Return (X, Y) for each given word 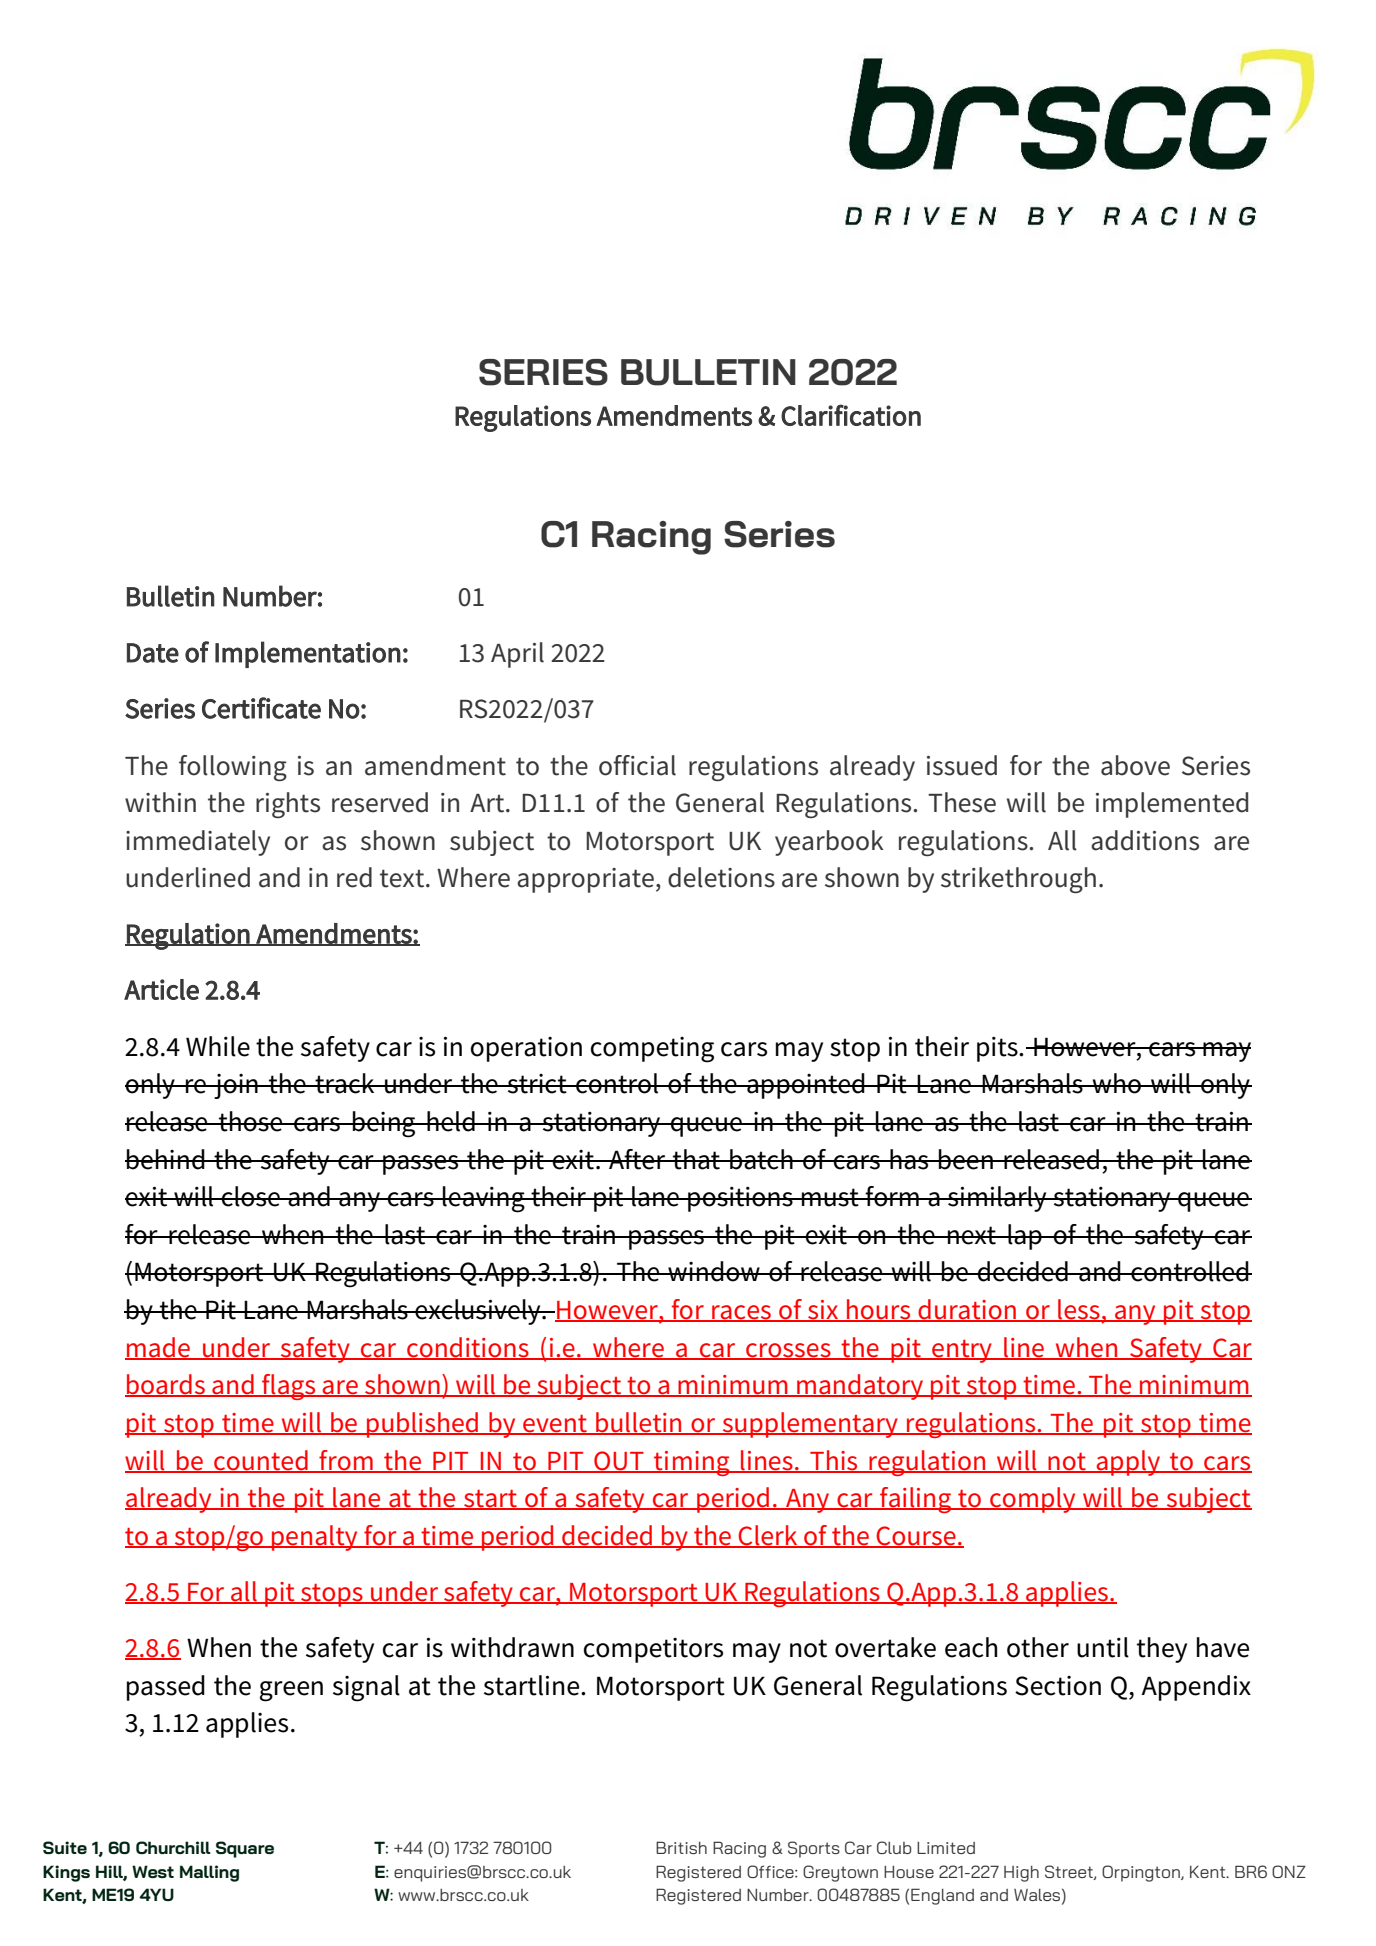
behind (166, 1159)
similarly (997, 1199)
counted (261, 1461)
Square (245, 1849)
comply (1033, 1500)
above (1135, 765)
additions (1145, 840)
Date (153, 653)
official (637, 765)
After (637, 1159)
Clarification (851, 415)
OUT (619, 1461)
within (160, 802)
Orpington (1142, 1873)
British (681, 1847)
